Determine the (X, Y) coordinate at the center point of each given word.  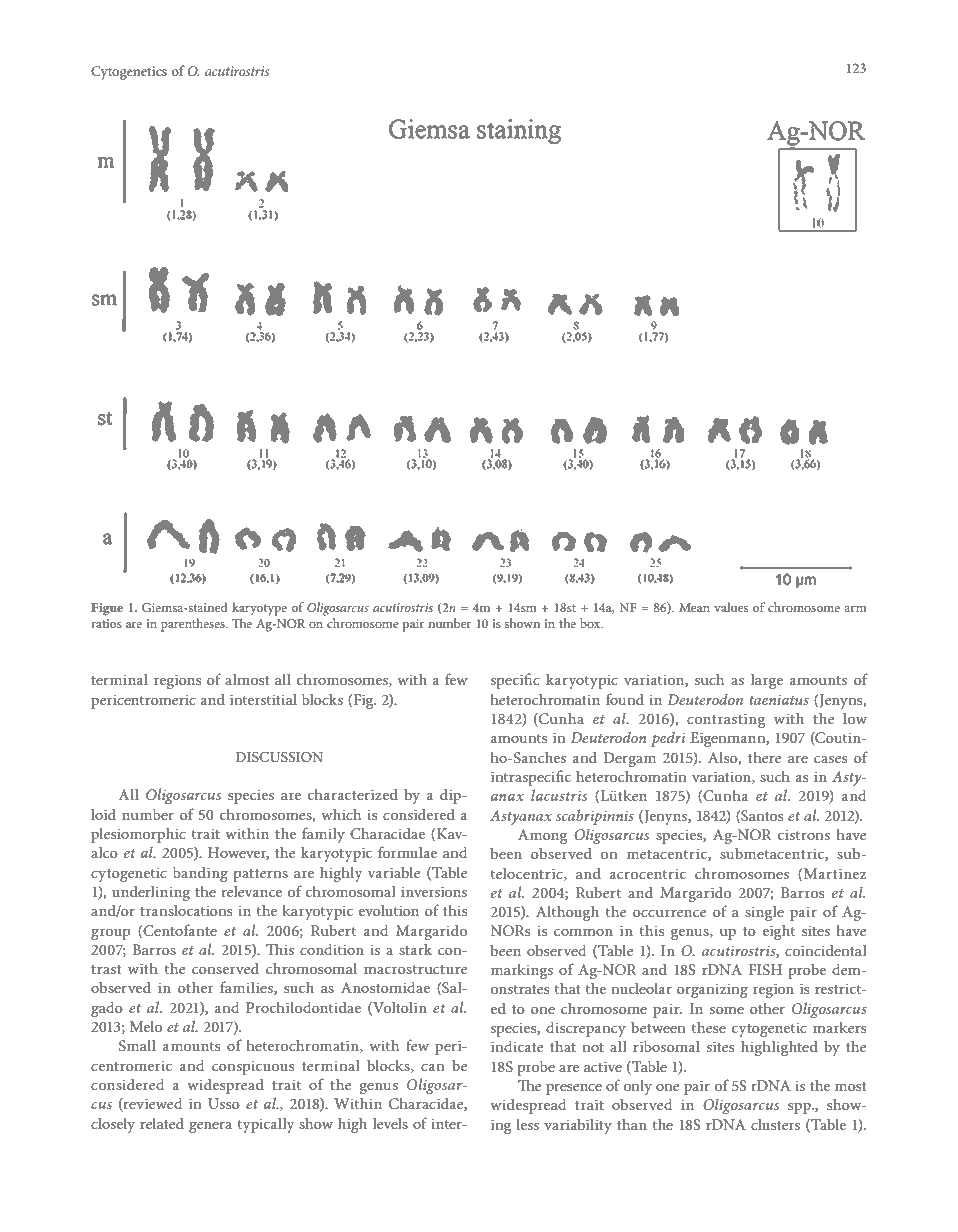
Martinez (835, 873)
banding (200, 874)
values (731, 607)
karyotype (259, 609)
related (162, 1123)
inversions (434, 892)
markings (522, 971)
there (764, 757)
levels (390, 1123)
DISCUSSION (279, 757)
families (247, 988)
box (591, 623)
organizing (712, 991)
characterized (353, 794)
